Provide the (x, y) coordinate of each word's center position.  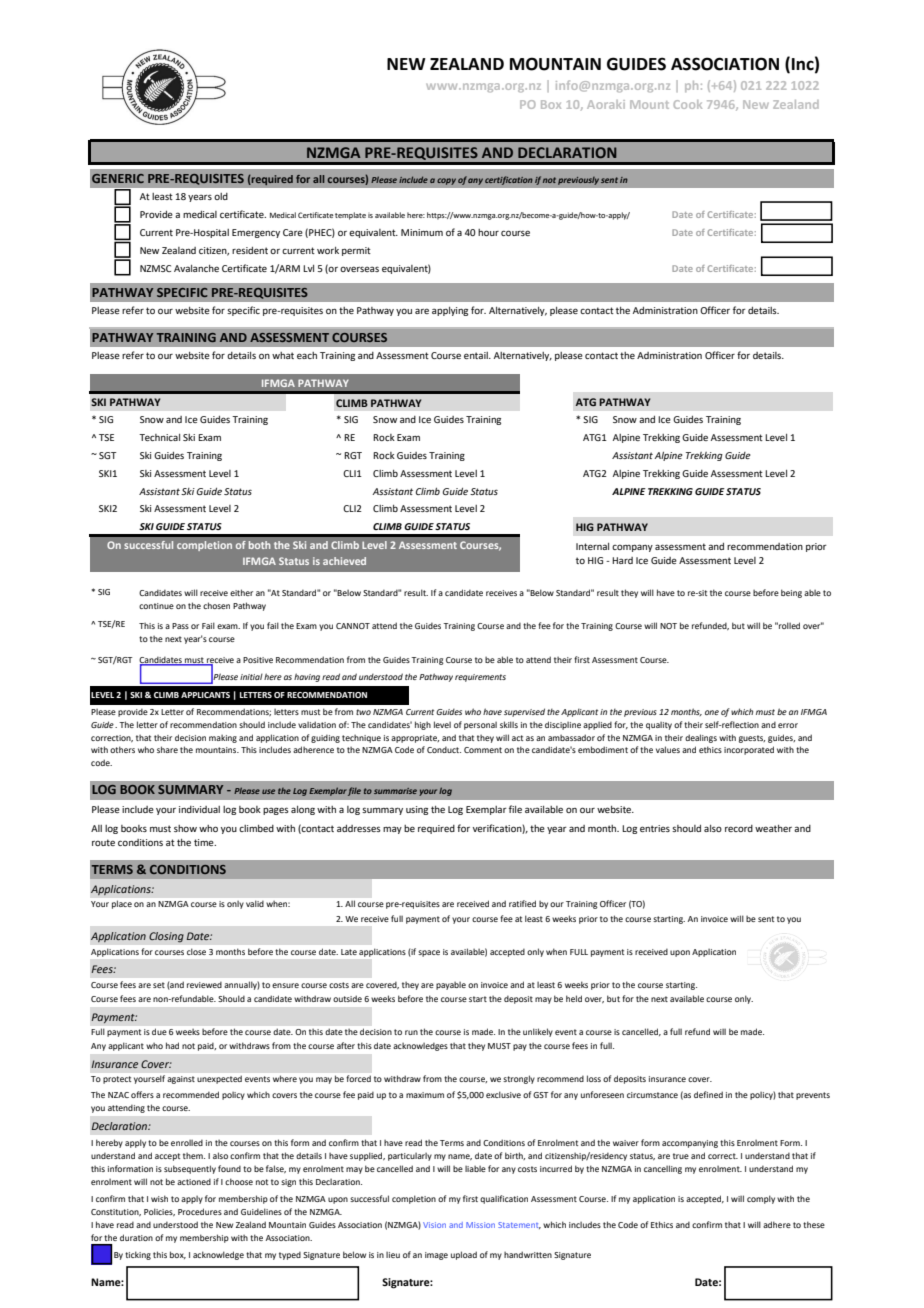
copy (446, 181)
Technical (159, 437)
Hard (622, 560)
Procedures (200, 1211)
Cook (688, 104)
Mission (480, 1225)
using (417, 810)
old (221, 196)
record (739, 828)
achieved (344, 561)
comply (761, 1199)
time (205, 842)
